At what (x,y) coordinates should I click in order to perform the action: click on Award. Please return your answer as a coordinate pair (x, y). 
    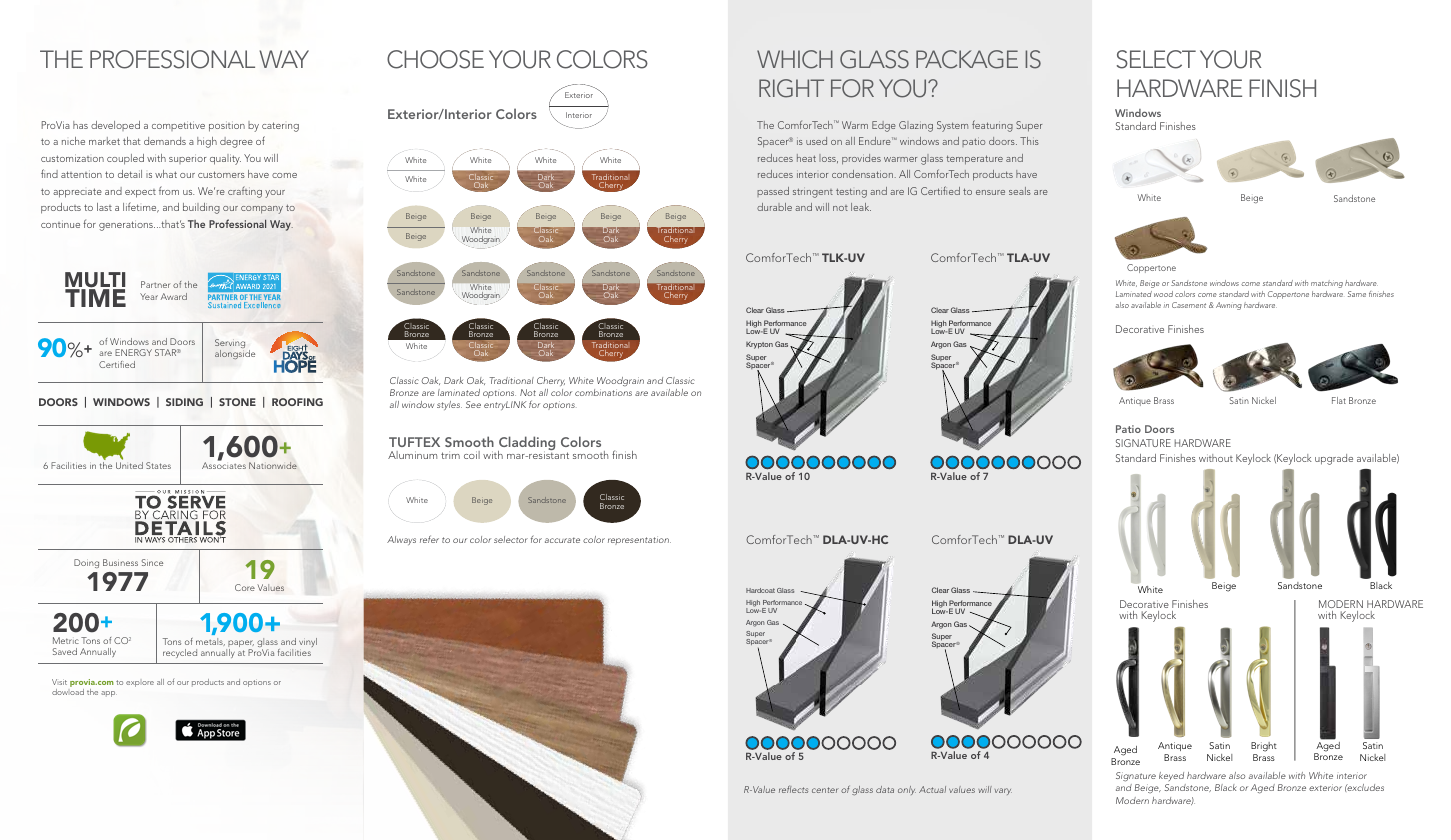
    Looking at the image, I should click on (174, 296).
